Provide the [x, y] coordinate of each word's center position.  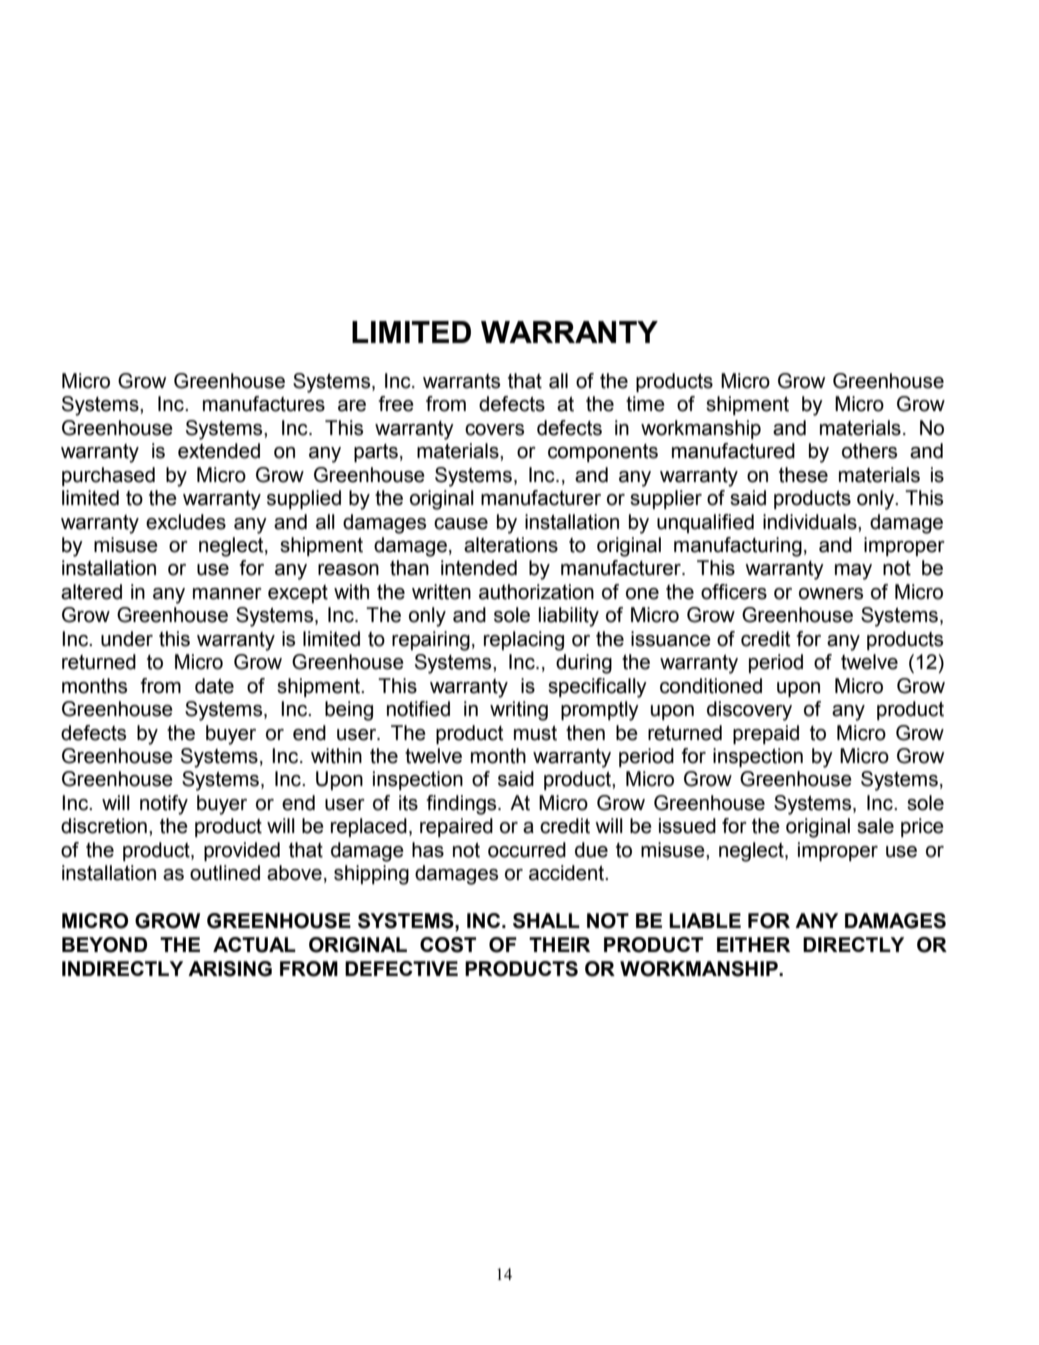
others [869, 451]
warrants [461, 381]
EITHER [753, 944]
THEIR [559, 944]
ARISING [230, 969]
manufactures [264, 404]
